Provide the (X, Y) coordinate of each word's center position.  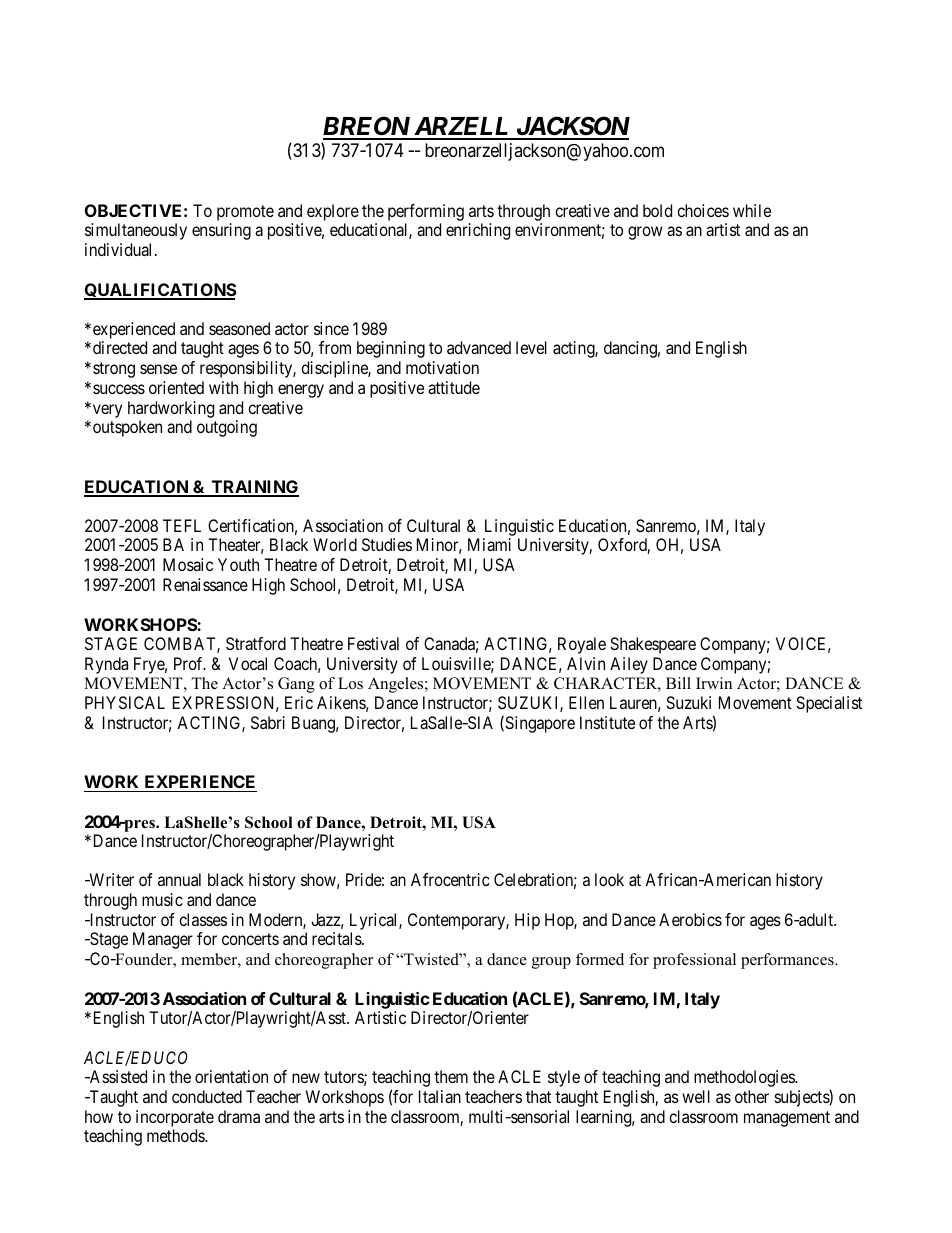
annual (179, 879)
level (531, 347)
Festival (373, 643)
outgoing (227, 428)
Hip (527, 921)
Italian (440, 1096)
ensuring (221, 231)
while (752, 210)
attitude (454, 387)
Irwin (714, 683)
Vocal (248, 663)
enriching (478, 231)
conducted (207, 1096)
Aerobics (690, 919)
